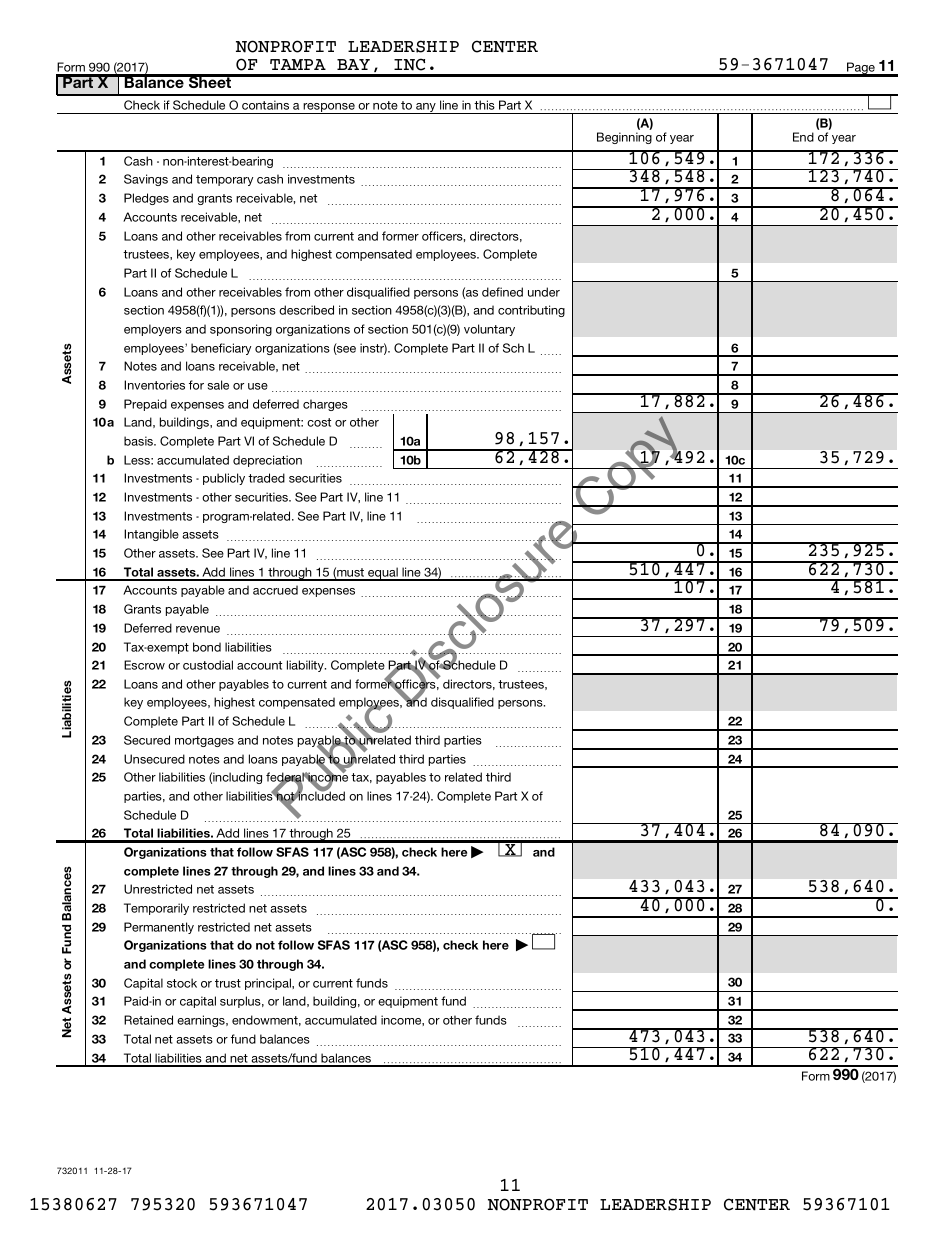  Describe the element at coordinates (159, 928) in the screenshot. I see `Permanently` at that location.
